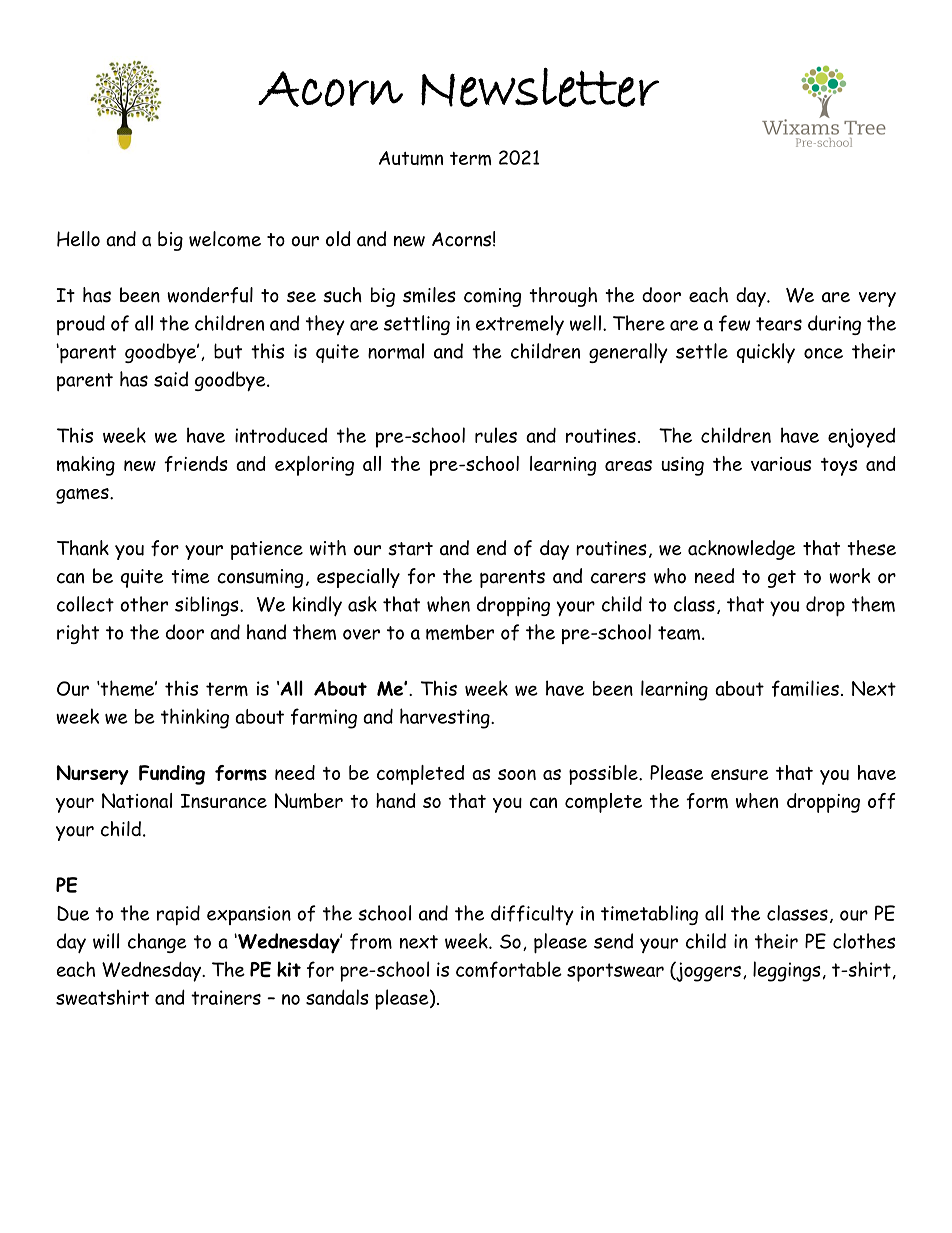 The image size is (952, 1233). What do you see at coordinates (157, 943) in the document?
I see `change` at bounding box center [157, 943].
